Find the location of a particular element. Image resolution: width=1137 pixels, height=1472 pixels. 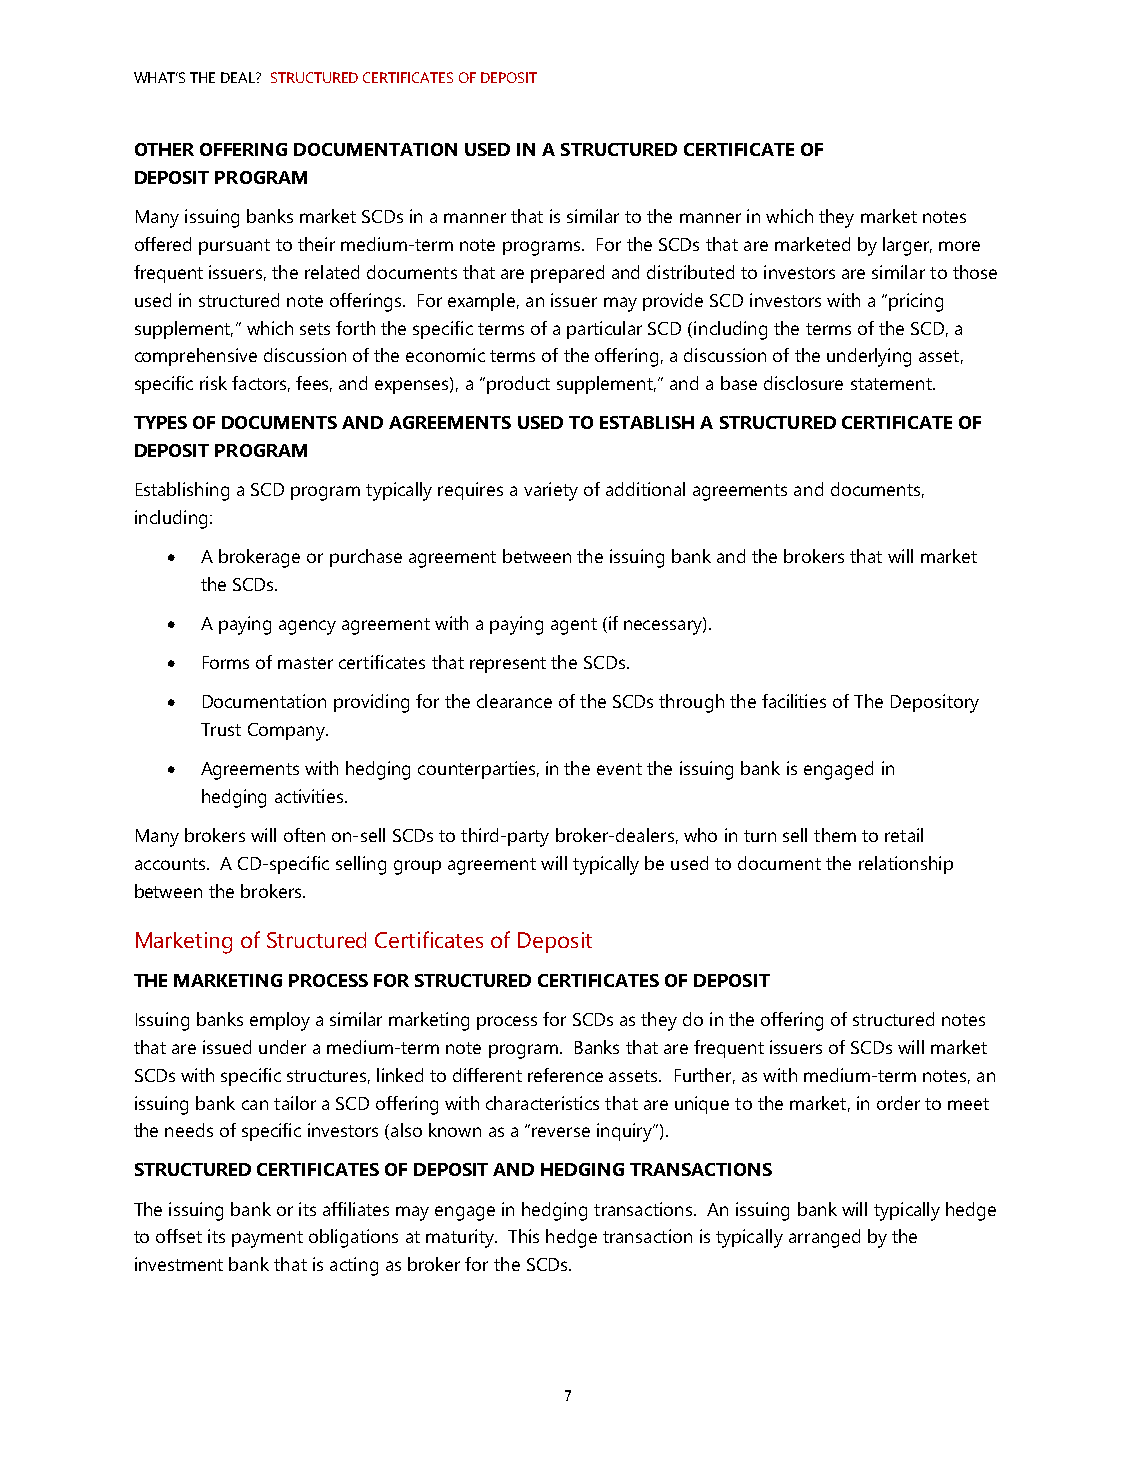

payment is located at coordinates (267, 1239).
